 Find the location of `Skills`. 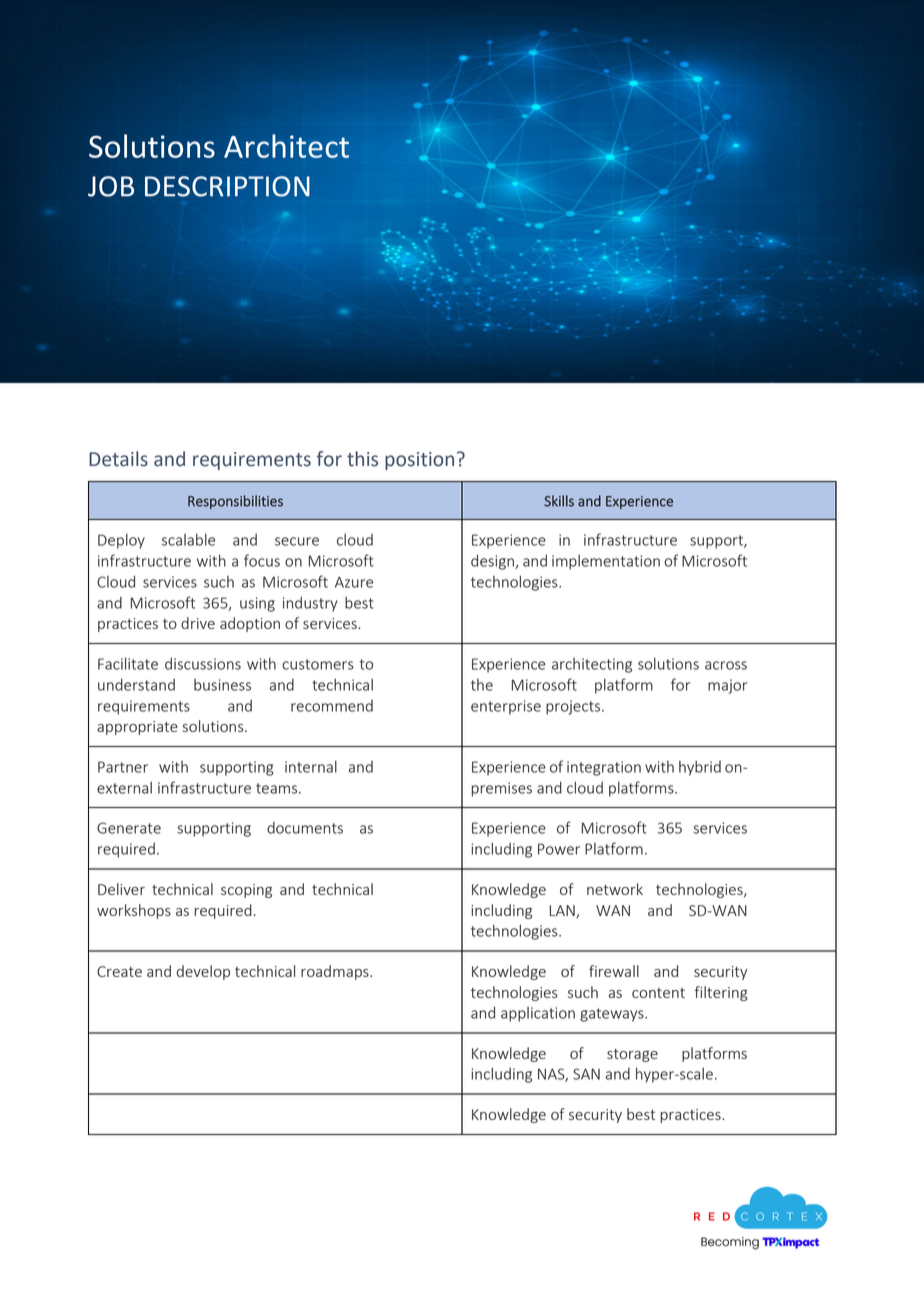

Skills is located at coordinates (559, 501).
